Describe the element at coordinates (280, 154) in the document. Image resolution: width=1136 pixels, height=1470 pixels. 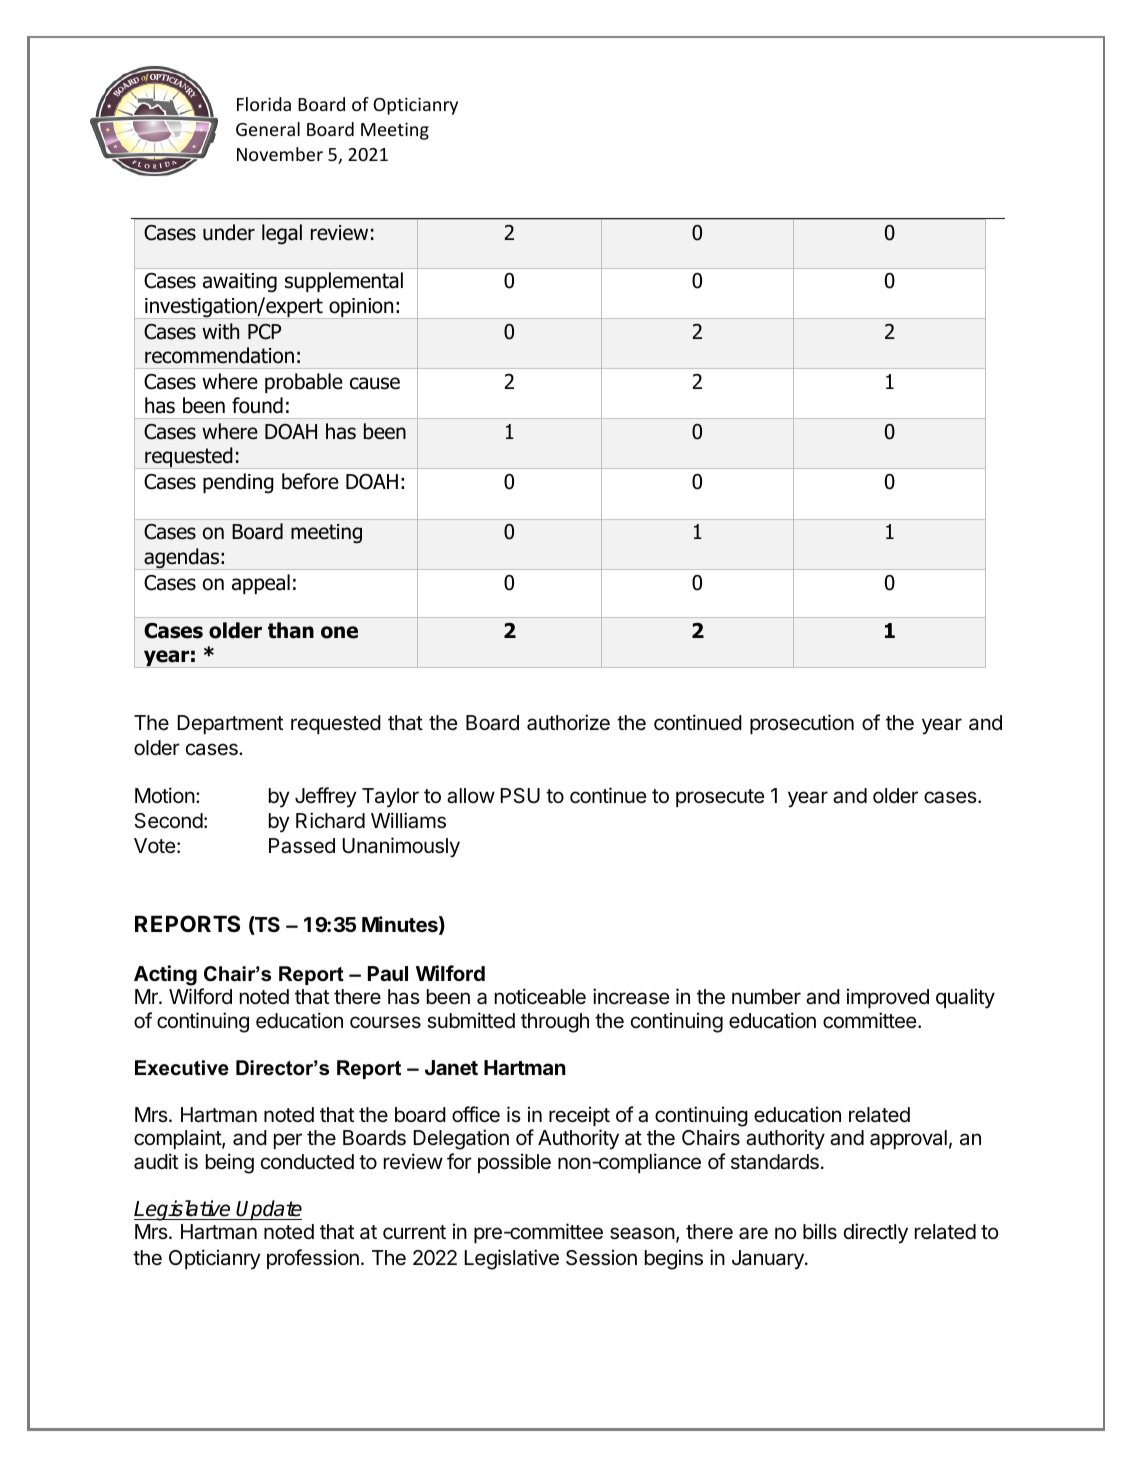
I see `November` at that location.
